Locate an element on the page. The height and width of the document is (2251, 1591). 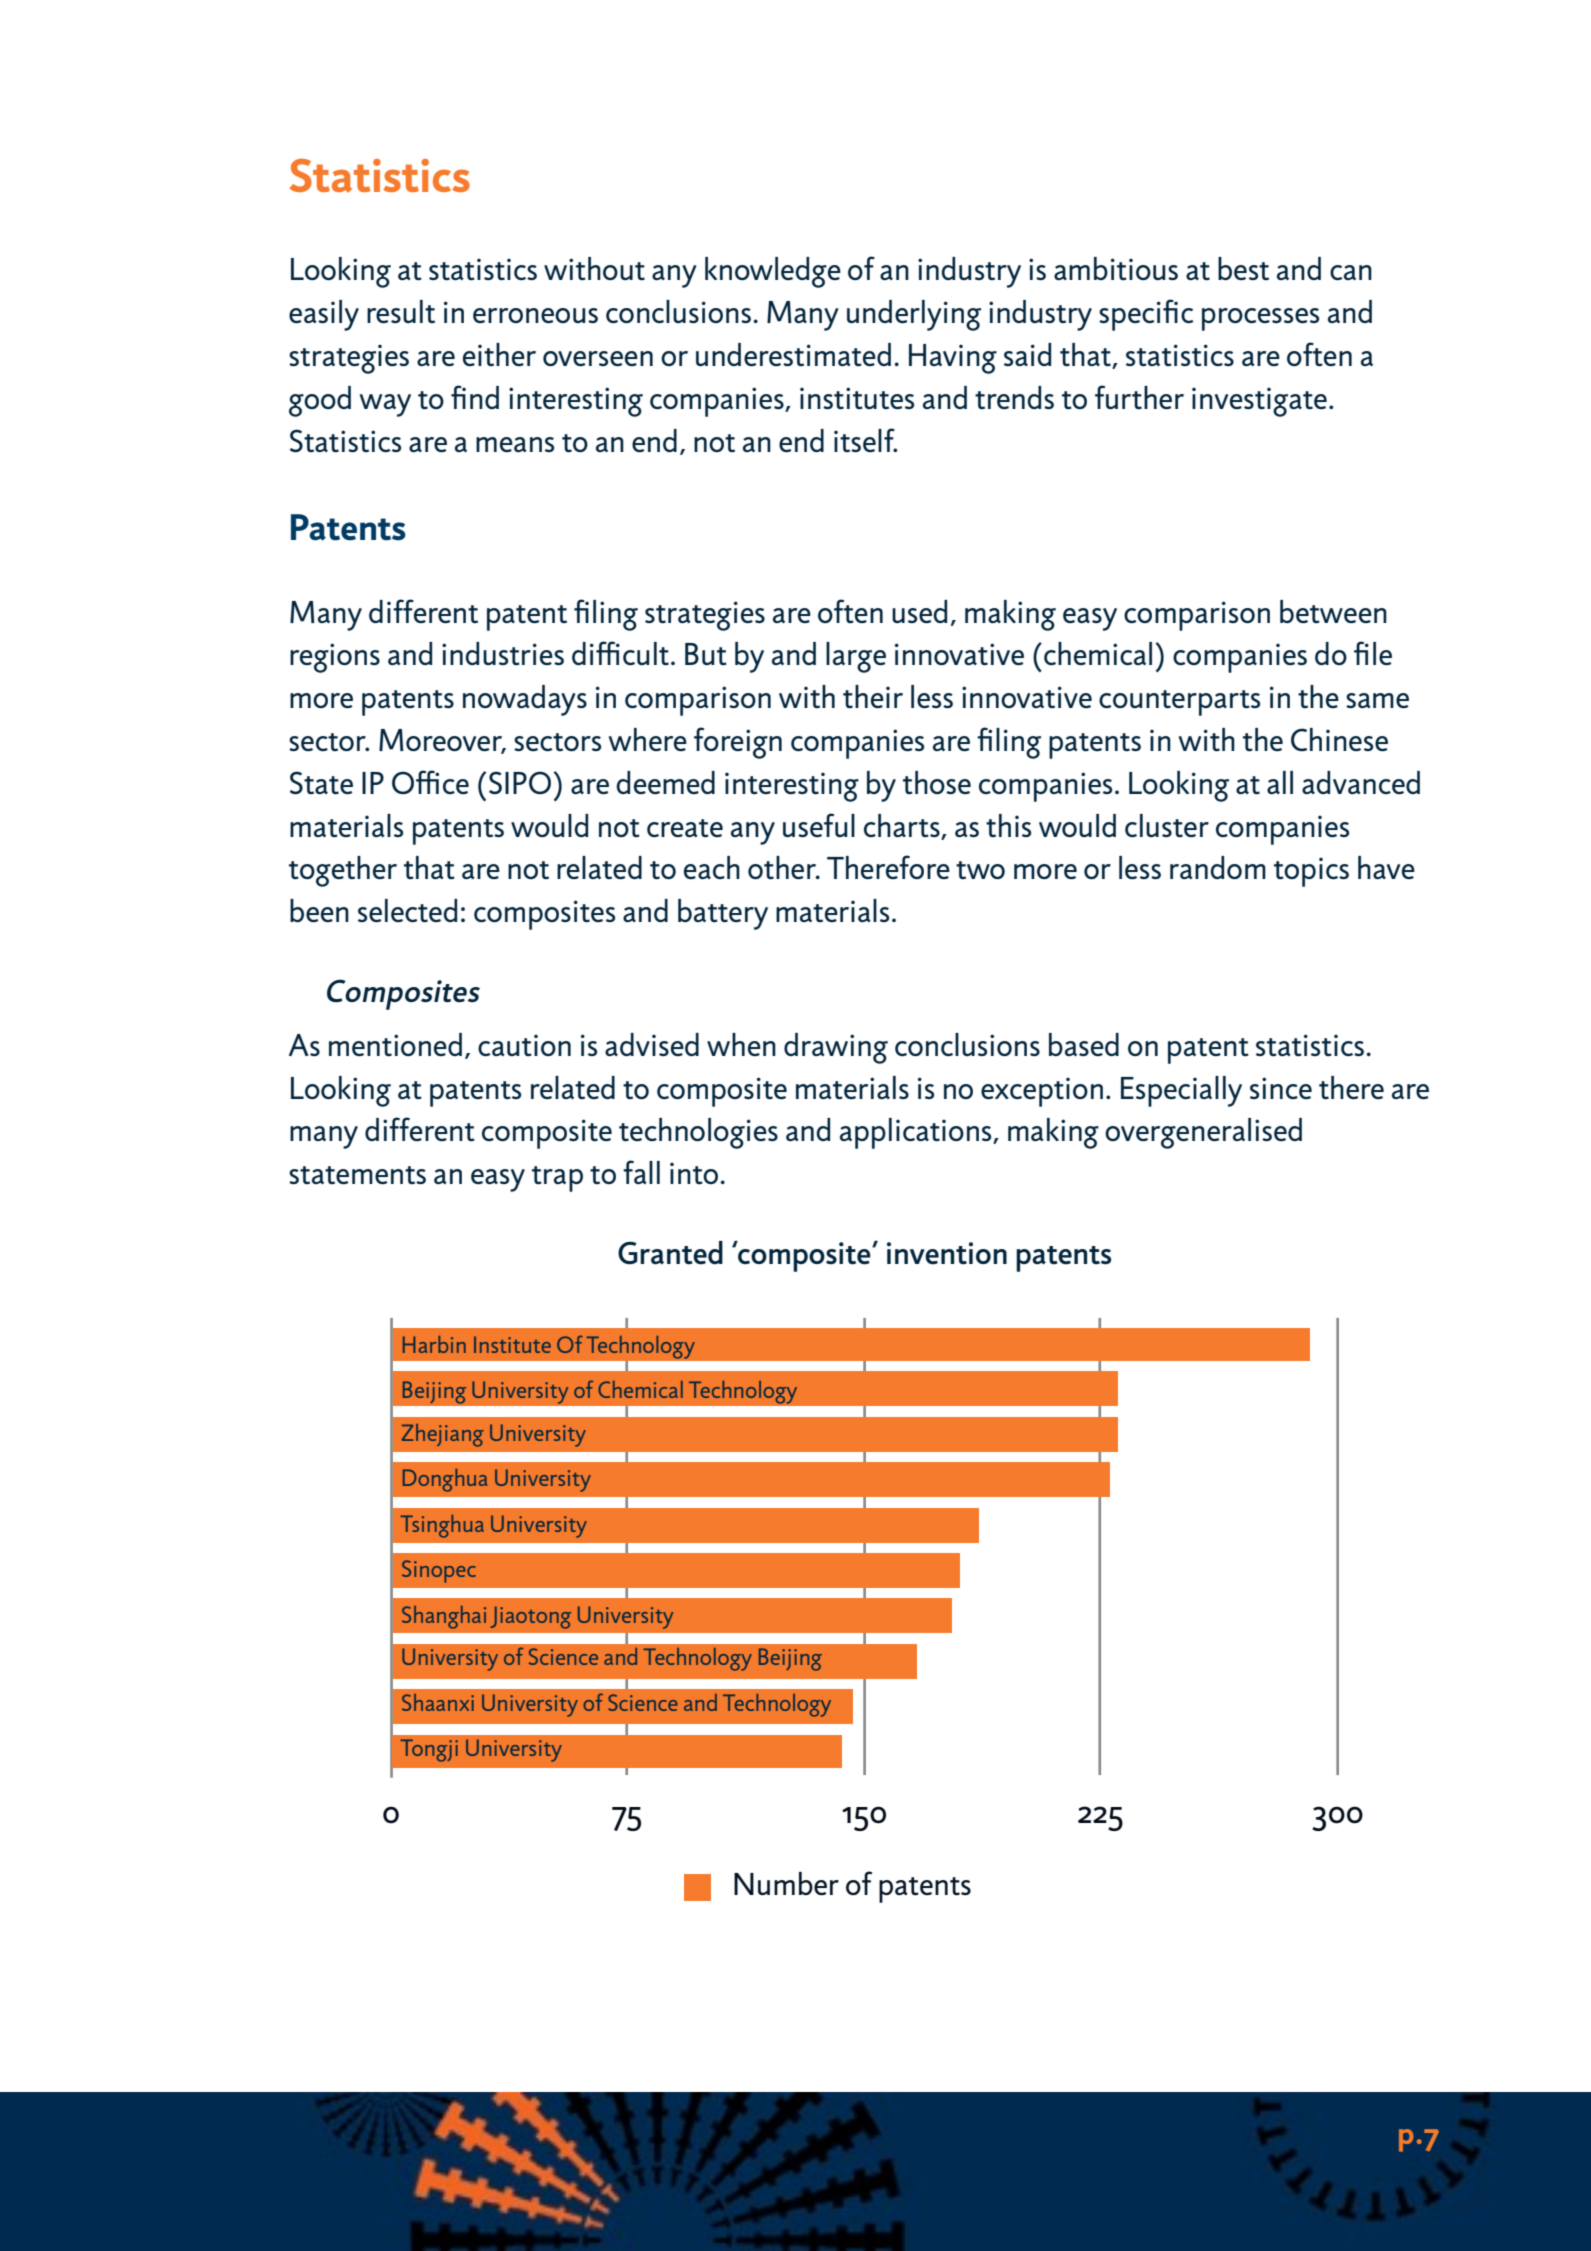
underlying is located at coordinates (914, 315).
